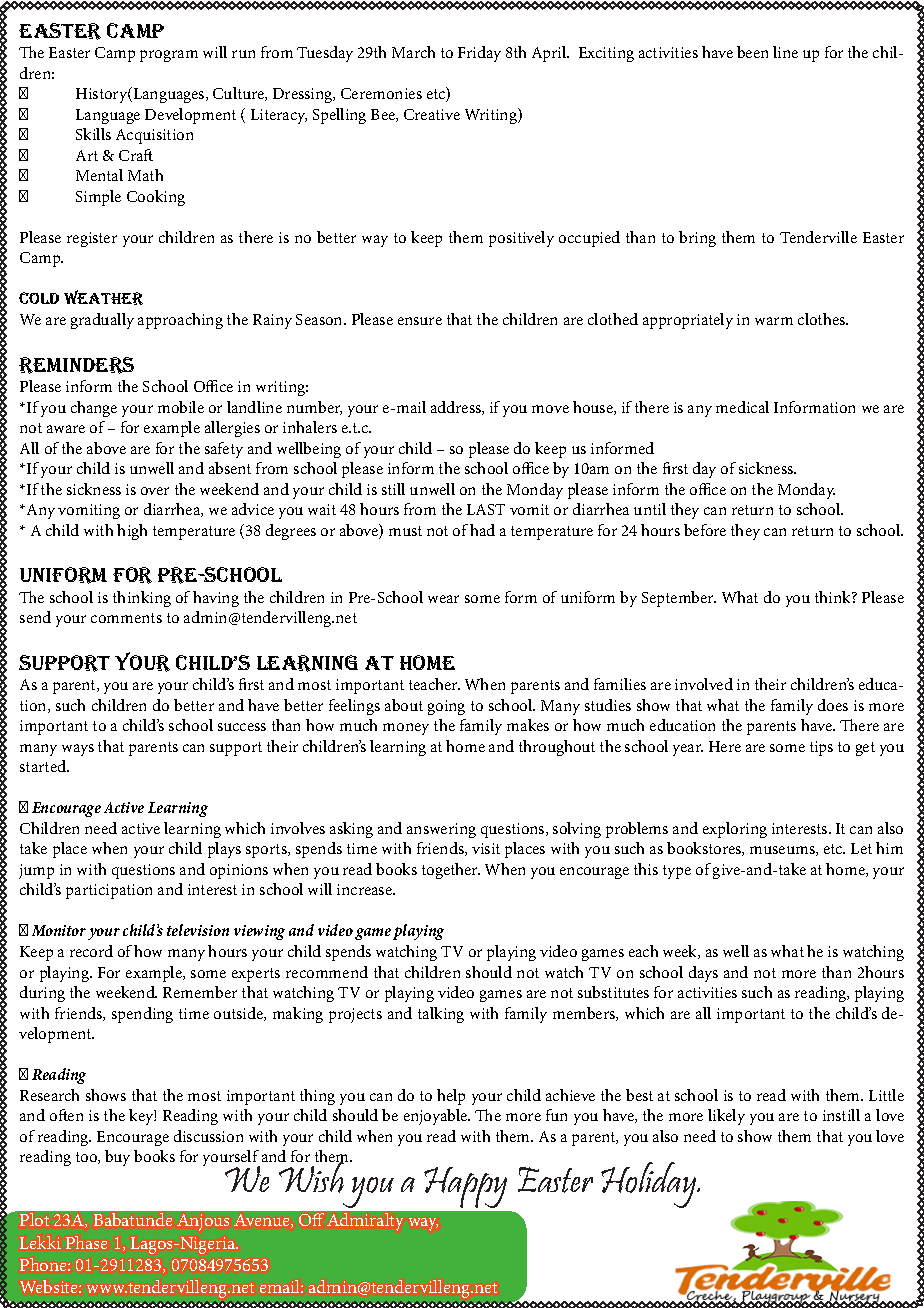 The height and width of the screenshot is (1308, 924). I want to click on Creative, so click(432, 114).
